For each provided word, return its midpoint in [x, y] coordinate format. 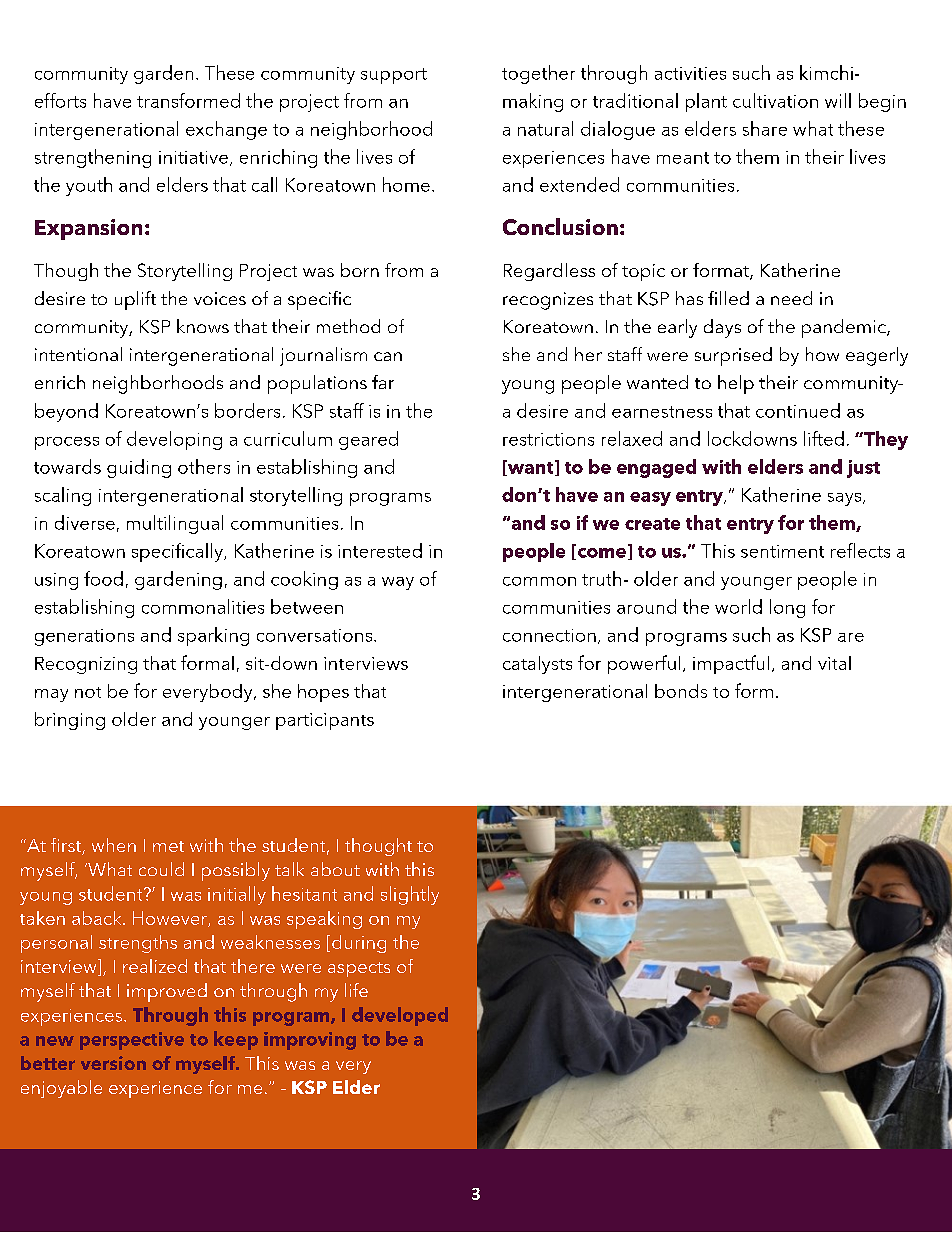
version [113, 1063]
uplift [135, 300]
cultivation [775, 100]
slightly [410, 895]
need [791, 298]
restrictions [548, 439]
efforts [60, 100]
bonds [681, 691]
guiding [139, 468]
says [846, 499]
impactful [731, 664]
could [161, 869]
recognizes [548, 301]
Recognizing [86, 665]
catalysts [537, 665]
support [394, 76]
